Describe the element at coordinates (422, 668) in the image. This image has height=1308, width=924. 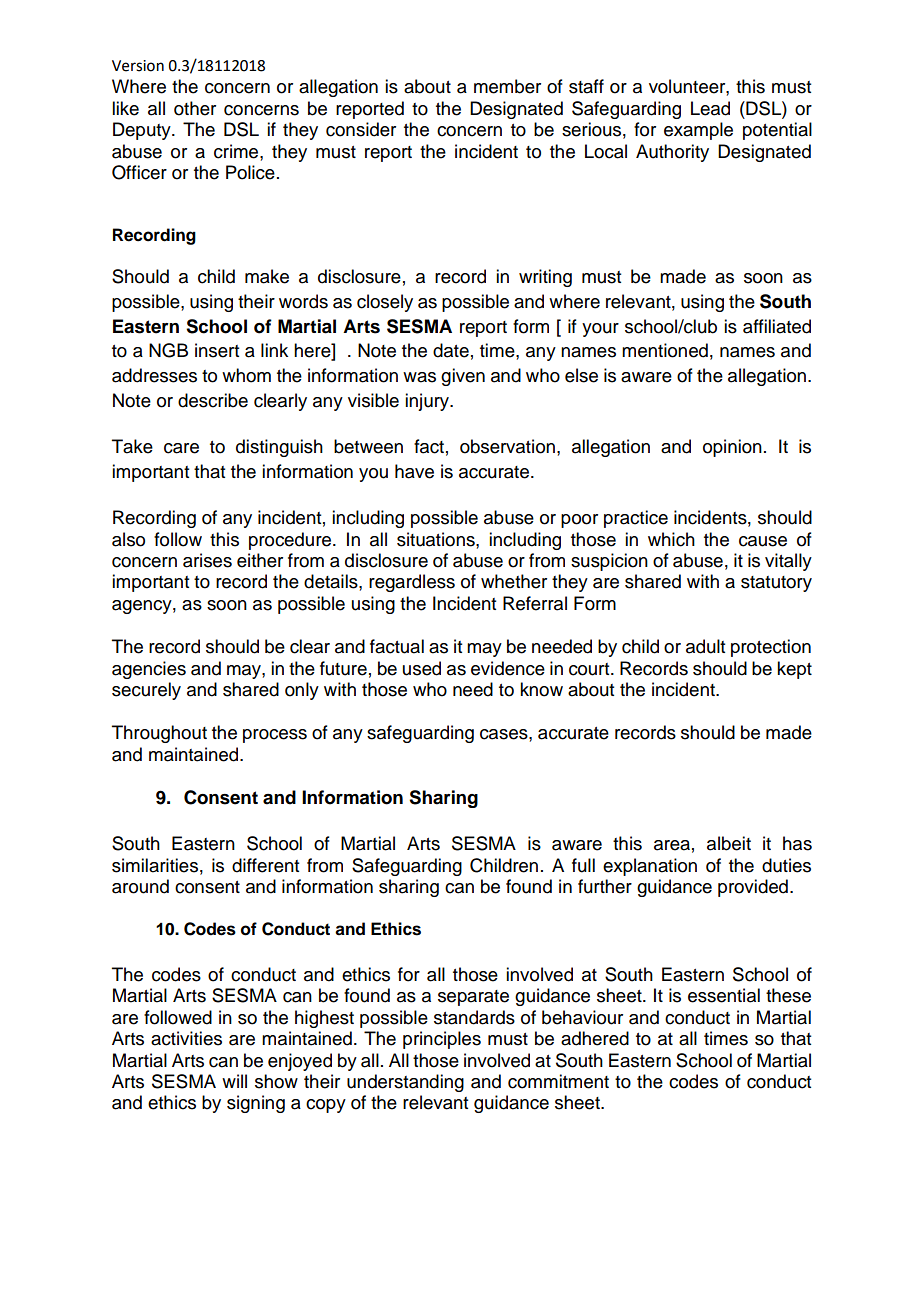
I see `used` at that location.
